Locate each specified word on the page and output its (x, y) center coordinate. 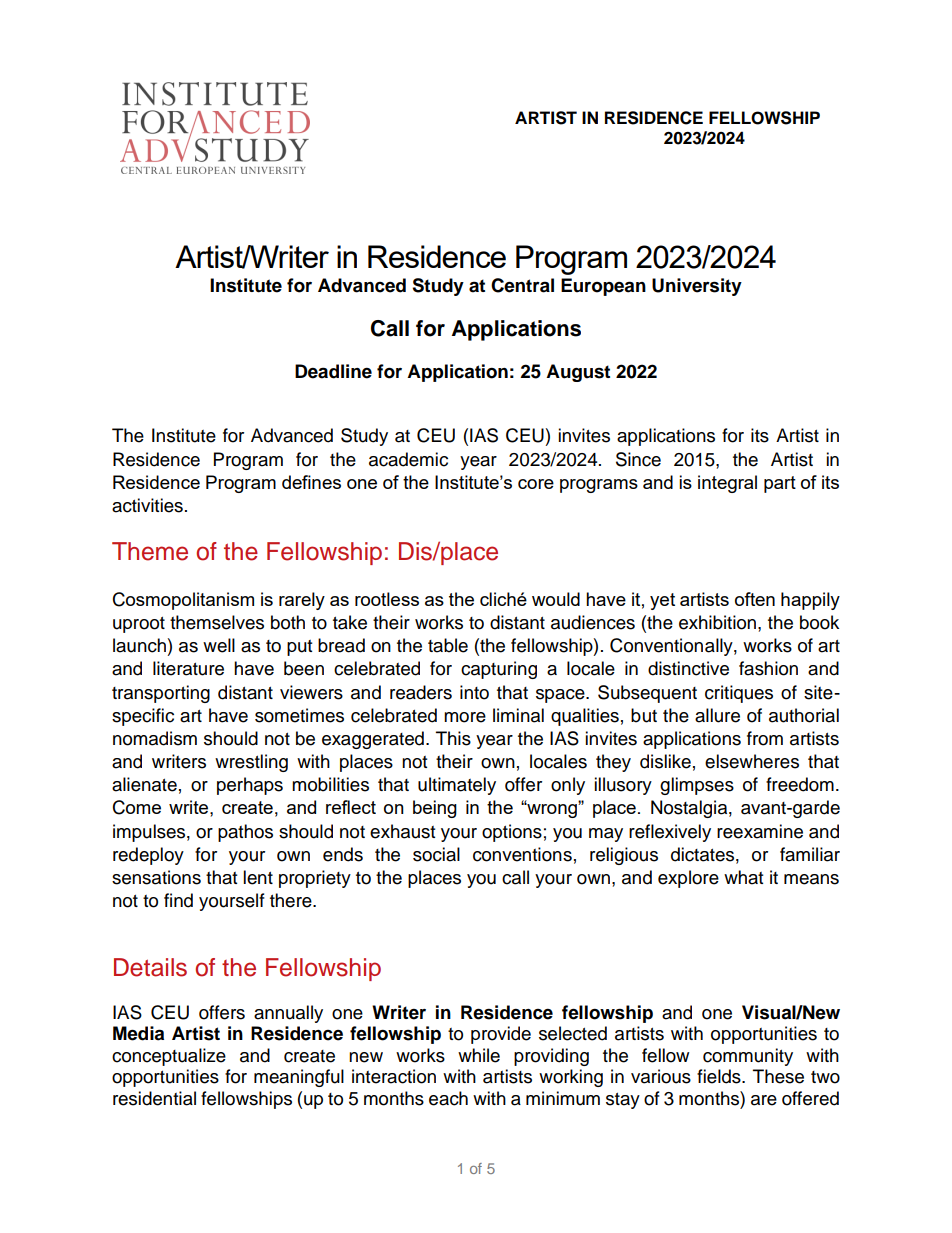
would (556, 599)
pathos (245, 833)
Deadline (333, 371)
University (697, 287)
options (512, 833)
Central (522, 285)
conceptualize (169, 1057)
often (755, 599)
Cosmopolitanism (183, 601)
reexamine (760, 831)
